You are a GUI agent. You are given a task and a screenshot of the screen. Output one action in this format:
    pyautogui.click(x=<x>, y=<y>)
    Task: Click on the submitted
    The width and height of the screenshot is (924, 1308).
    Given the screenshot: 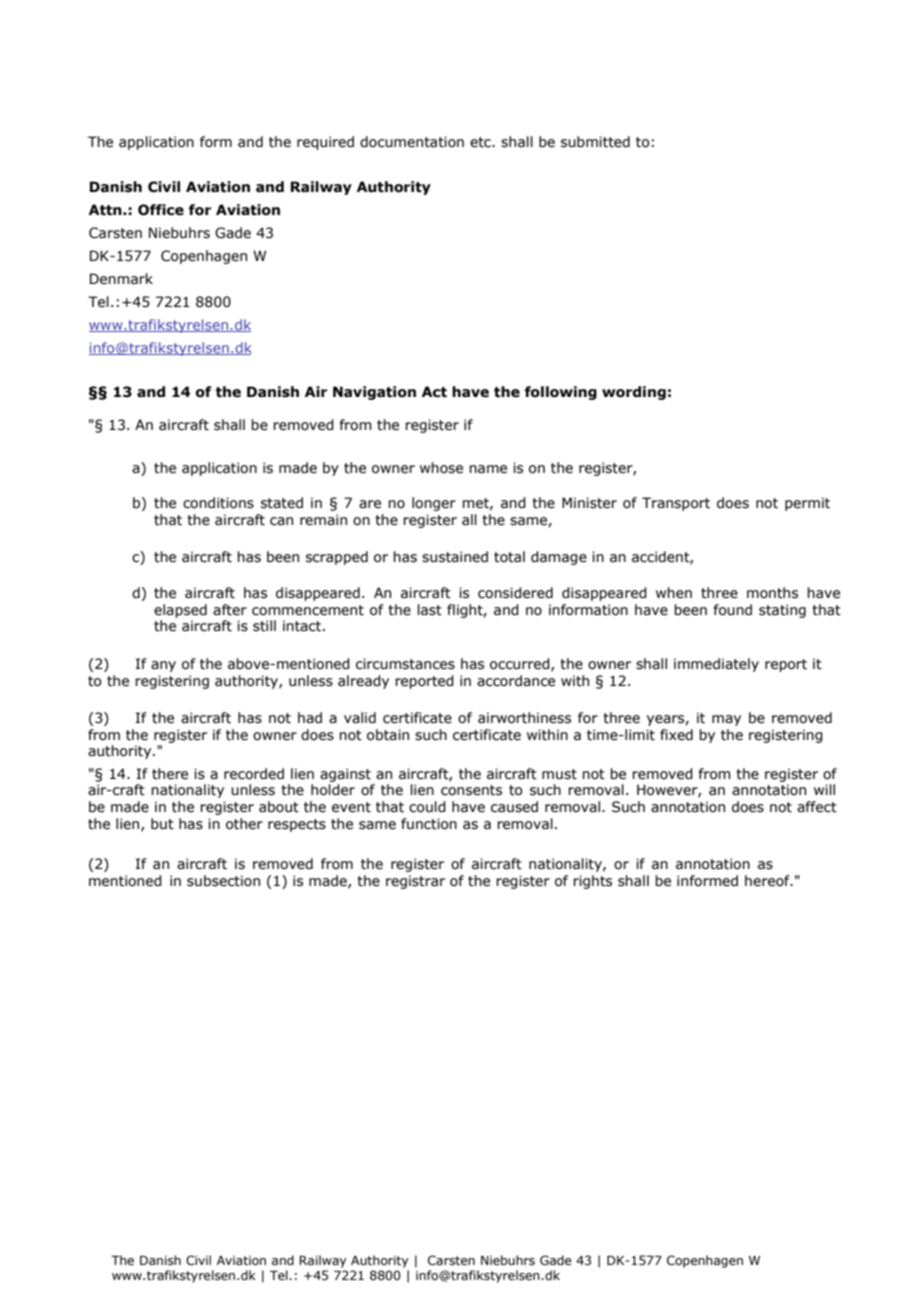 What is the action you would take?
    pyautogui.click(x=595, y=142)
